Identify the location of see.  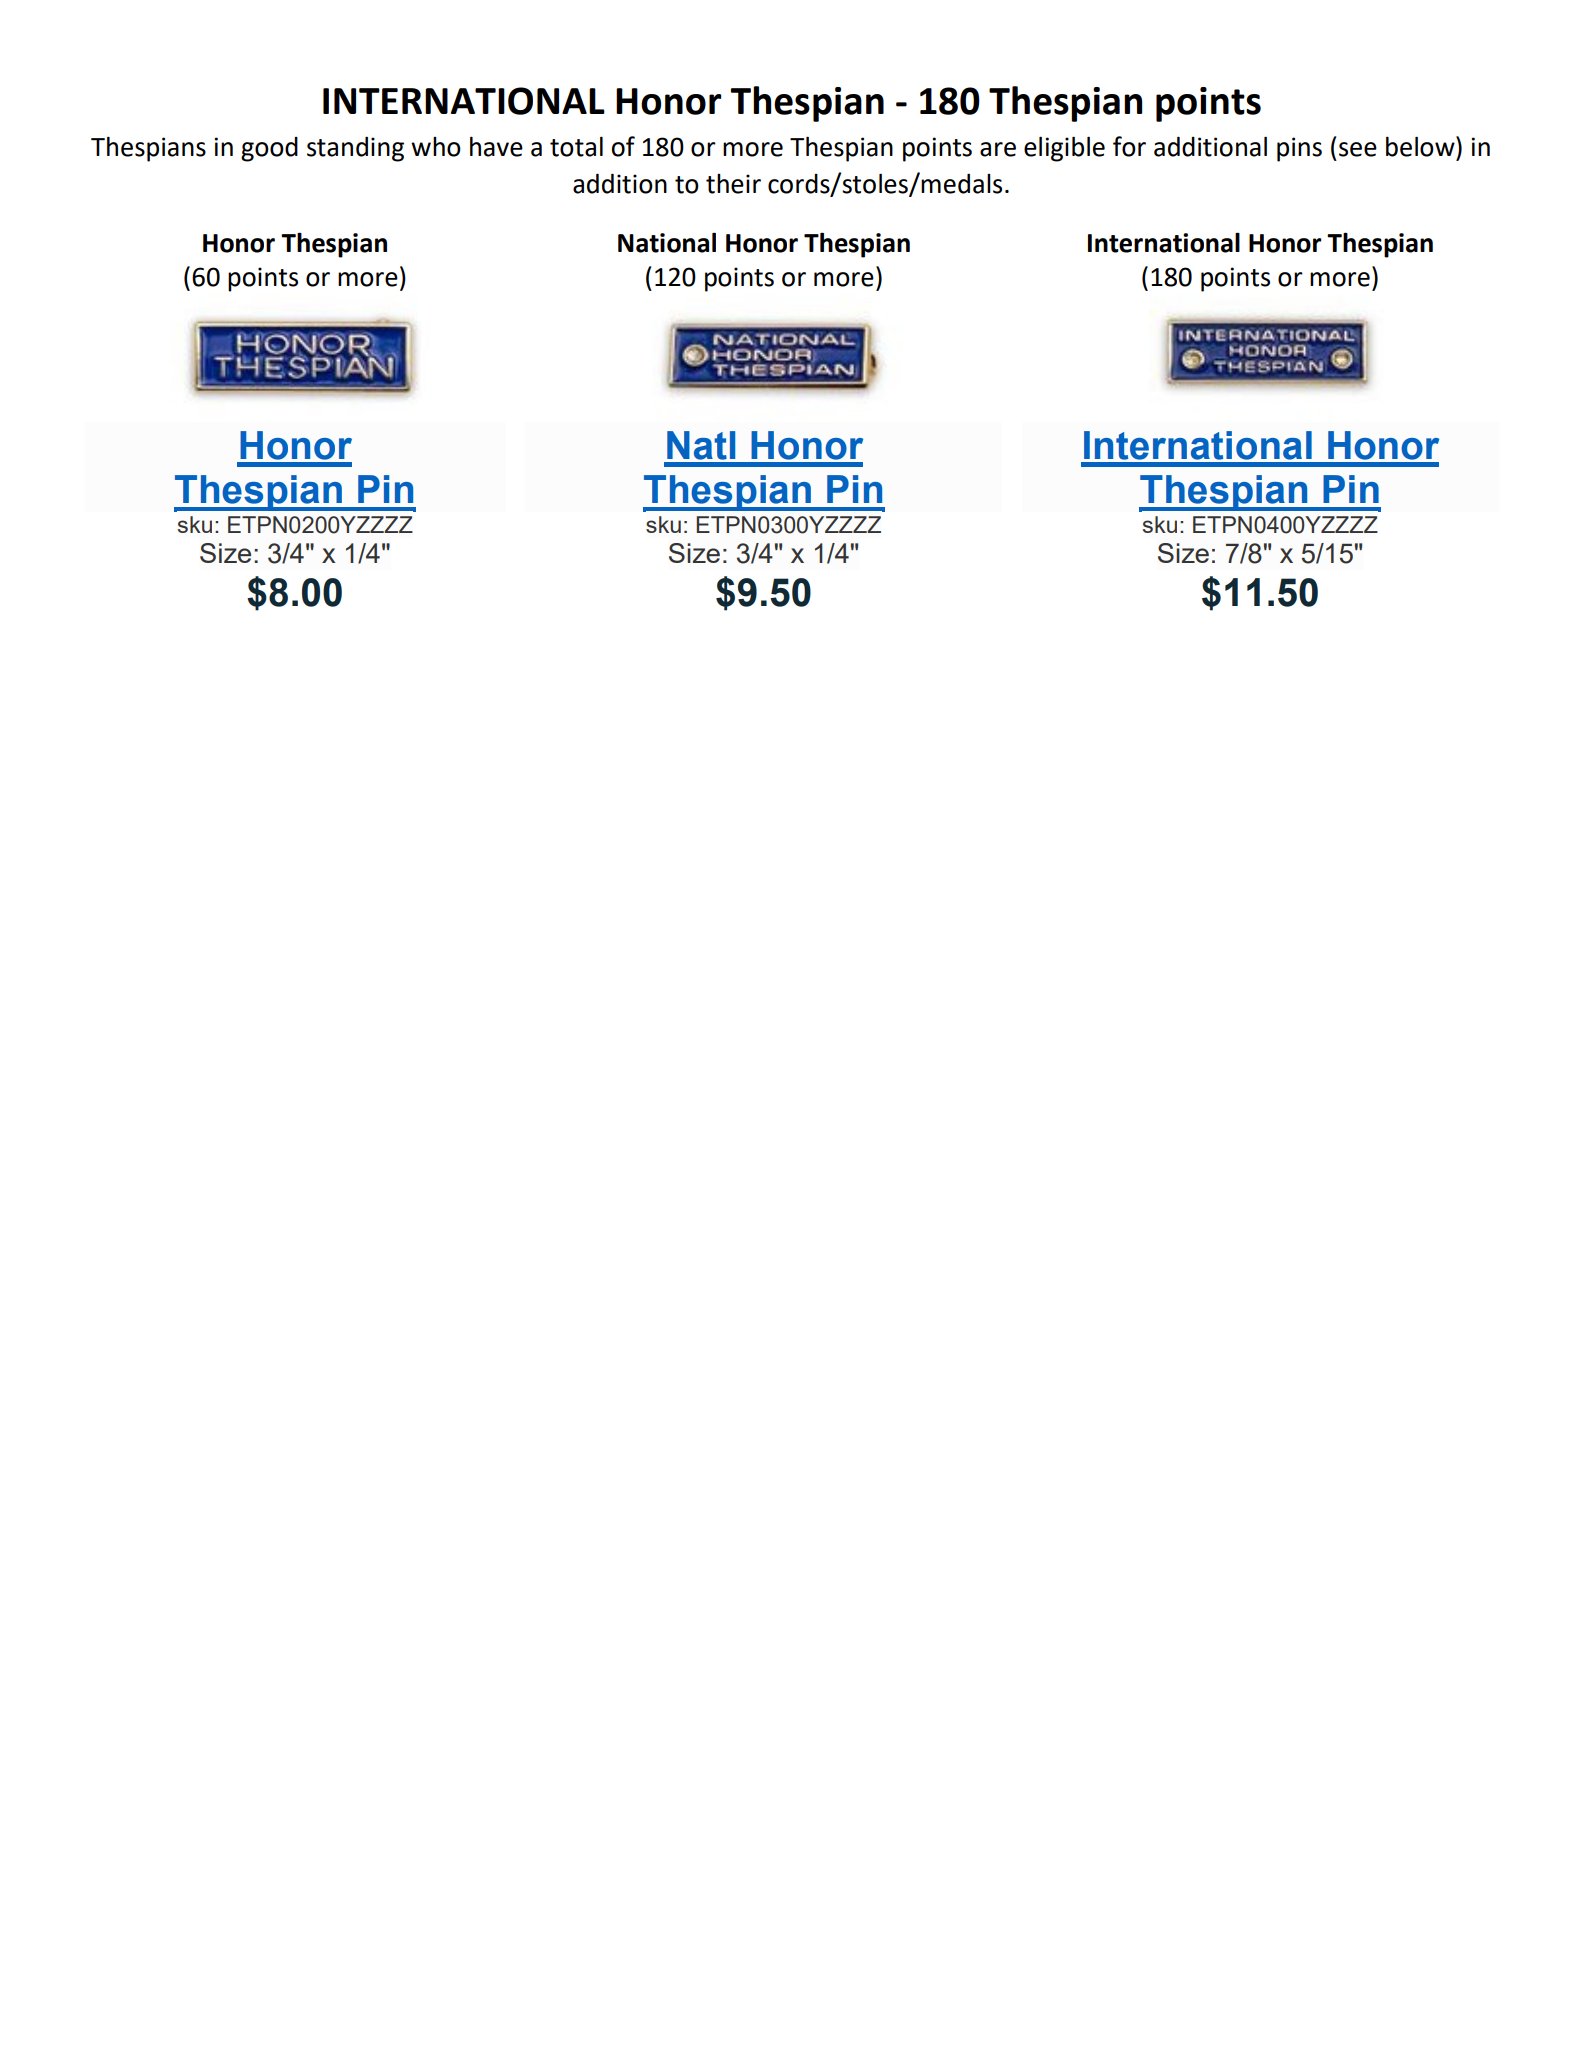
(1358, 149).
